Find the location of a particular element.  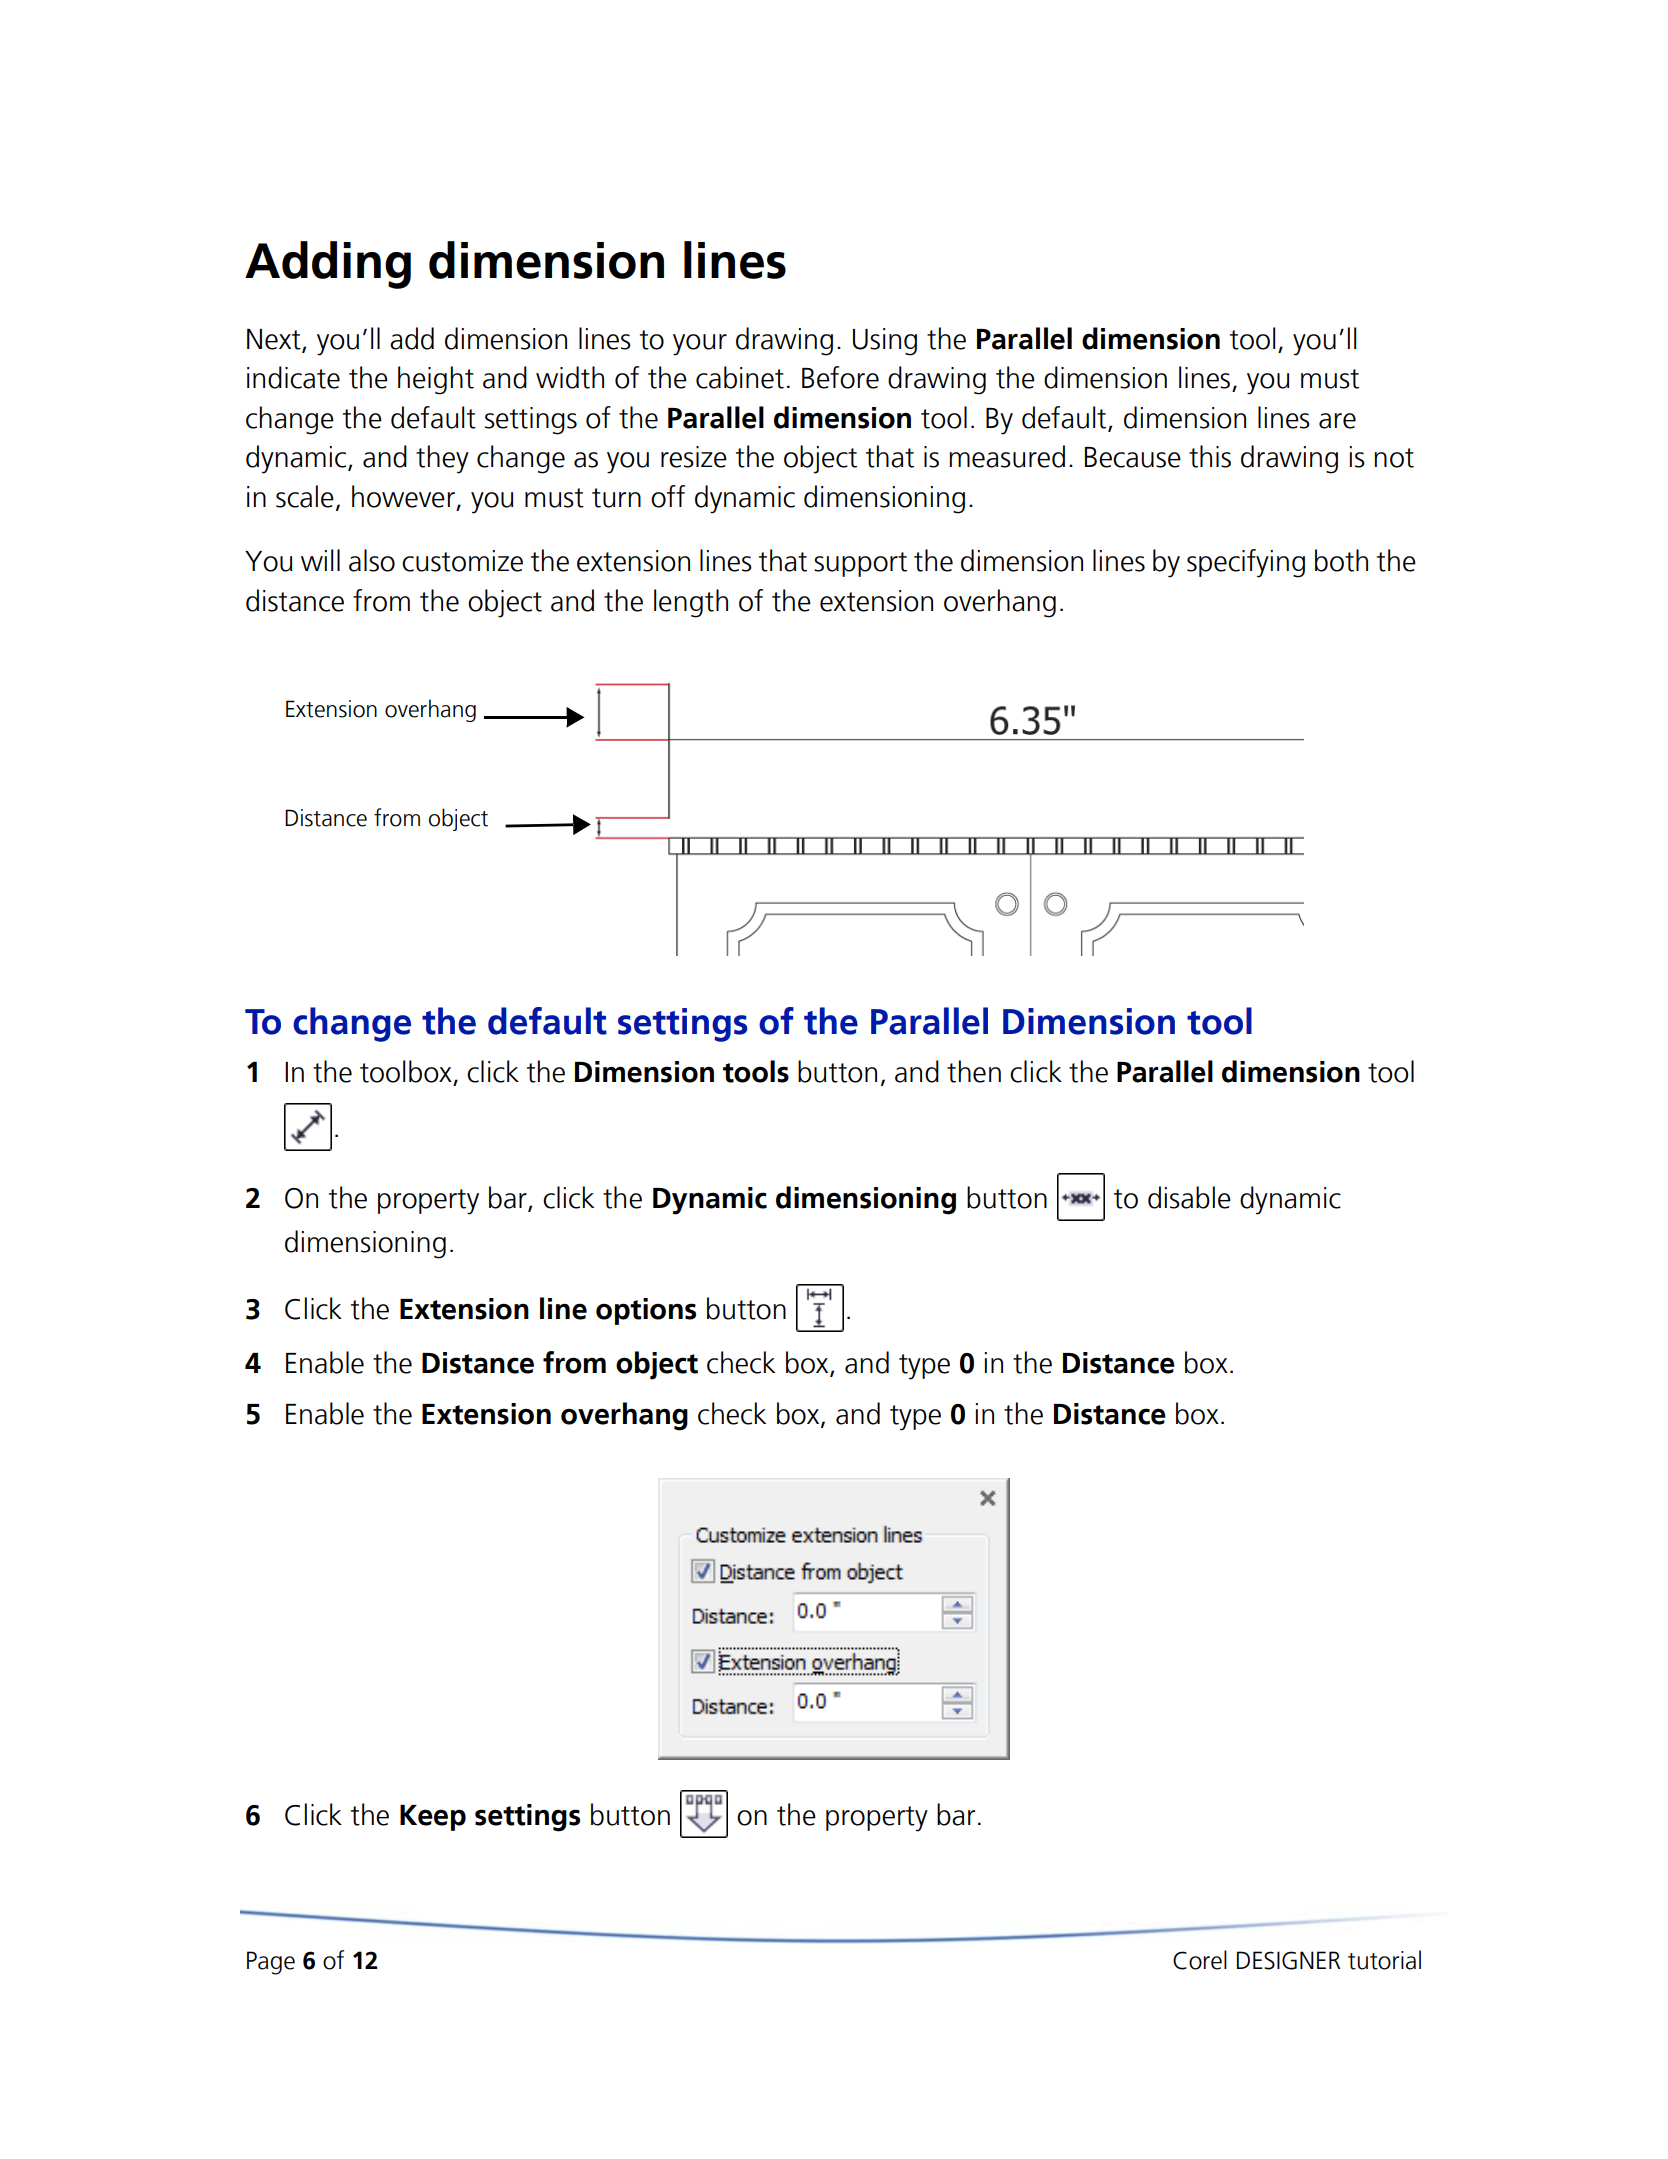

are is located at coordinates (1337, 421).
